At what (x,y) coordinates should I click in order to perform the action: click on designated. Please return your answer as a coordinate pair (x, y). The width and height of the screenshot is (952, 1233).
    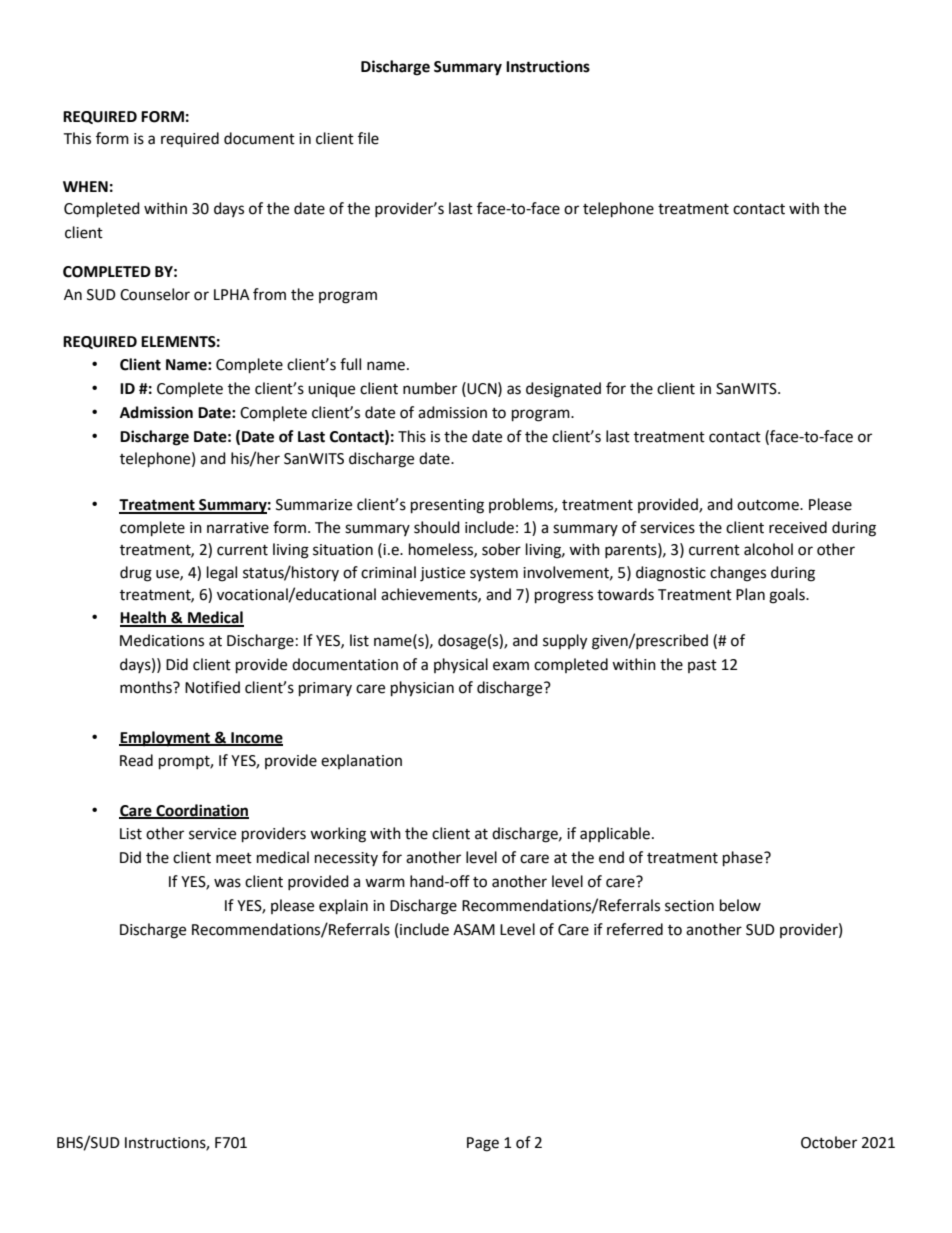
    Looking at the image, I should click on (563, 390).
